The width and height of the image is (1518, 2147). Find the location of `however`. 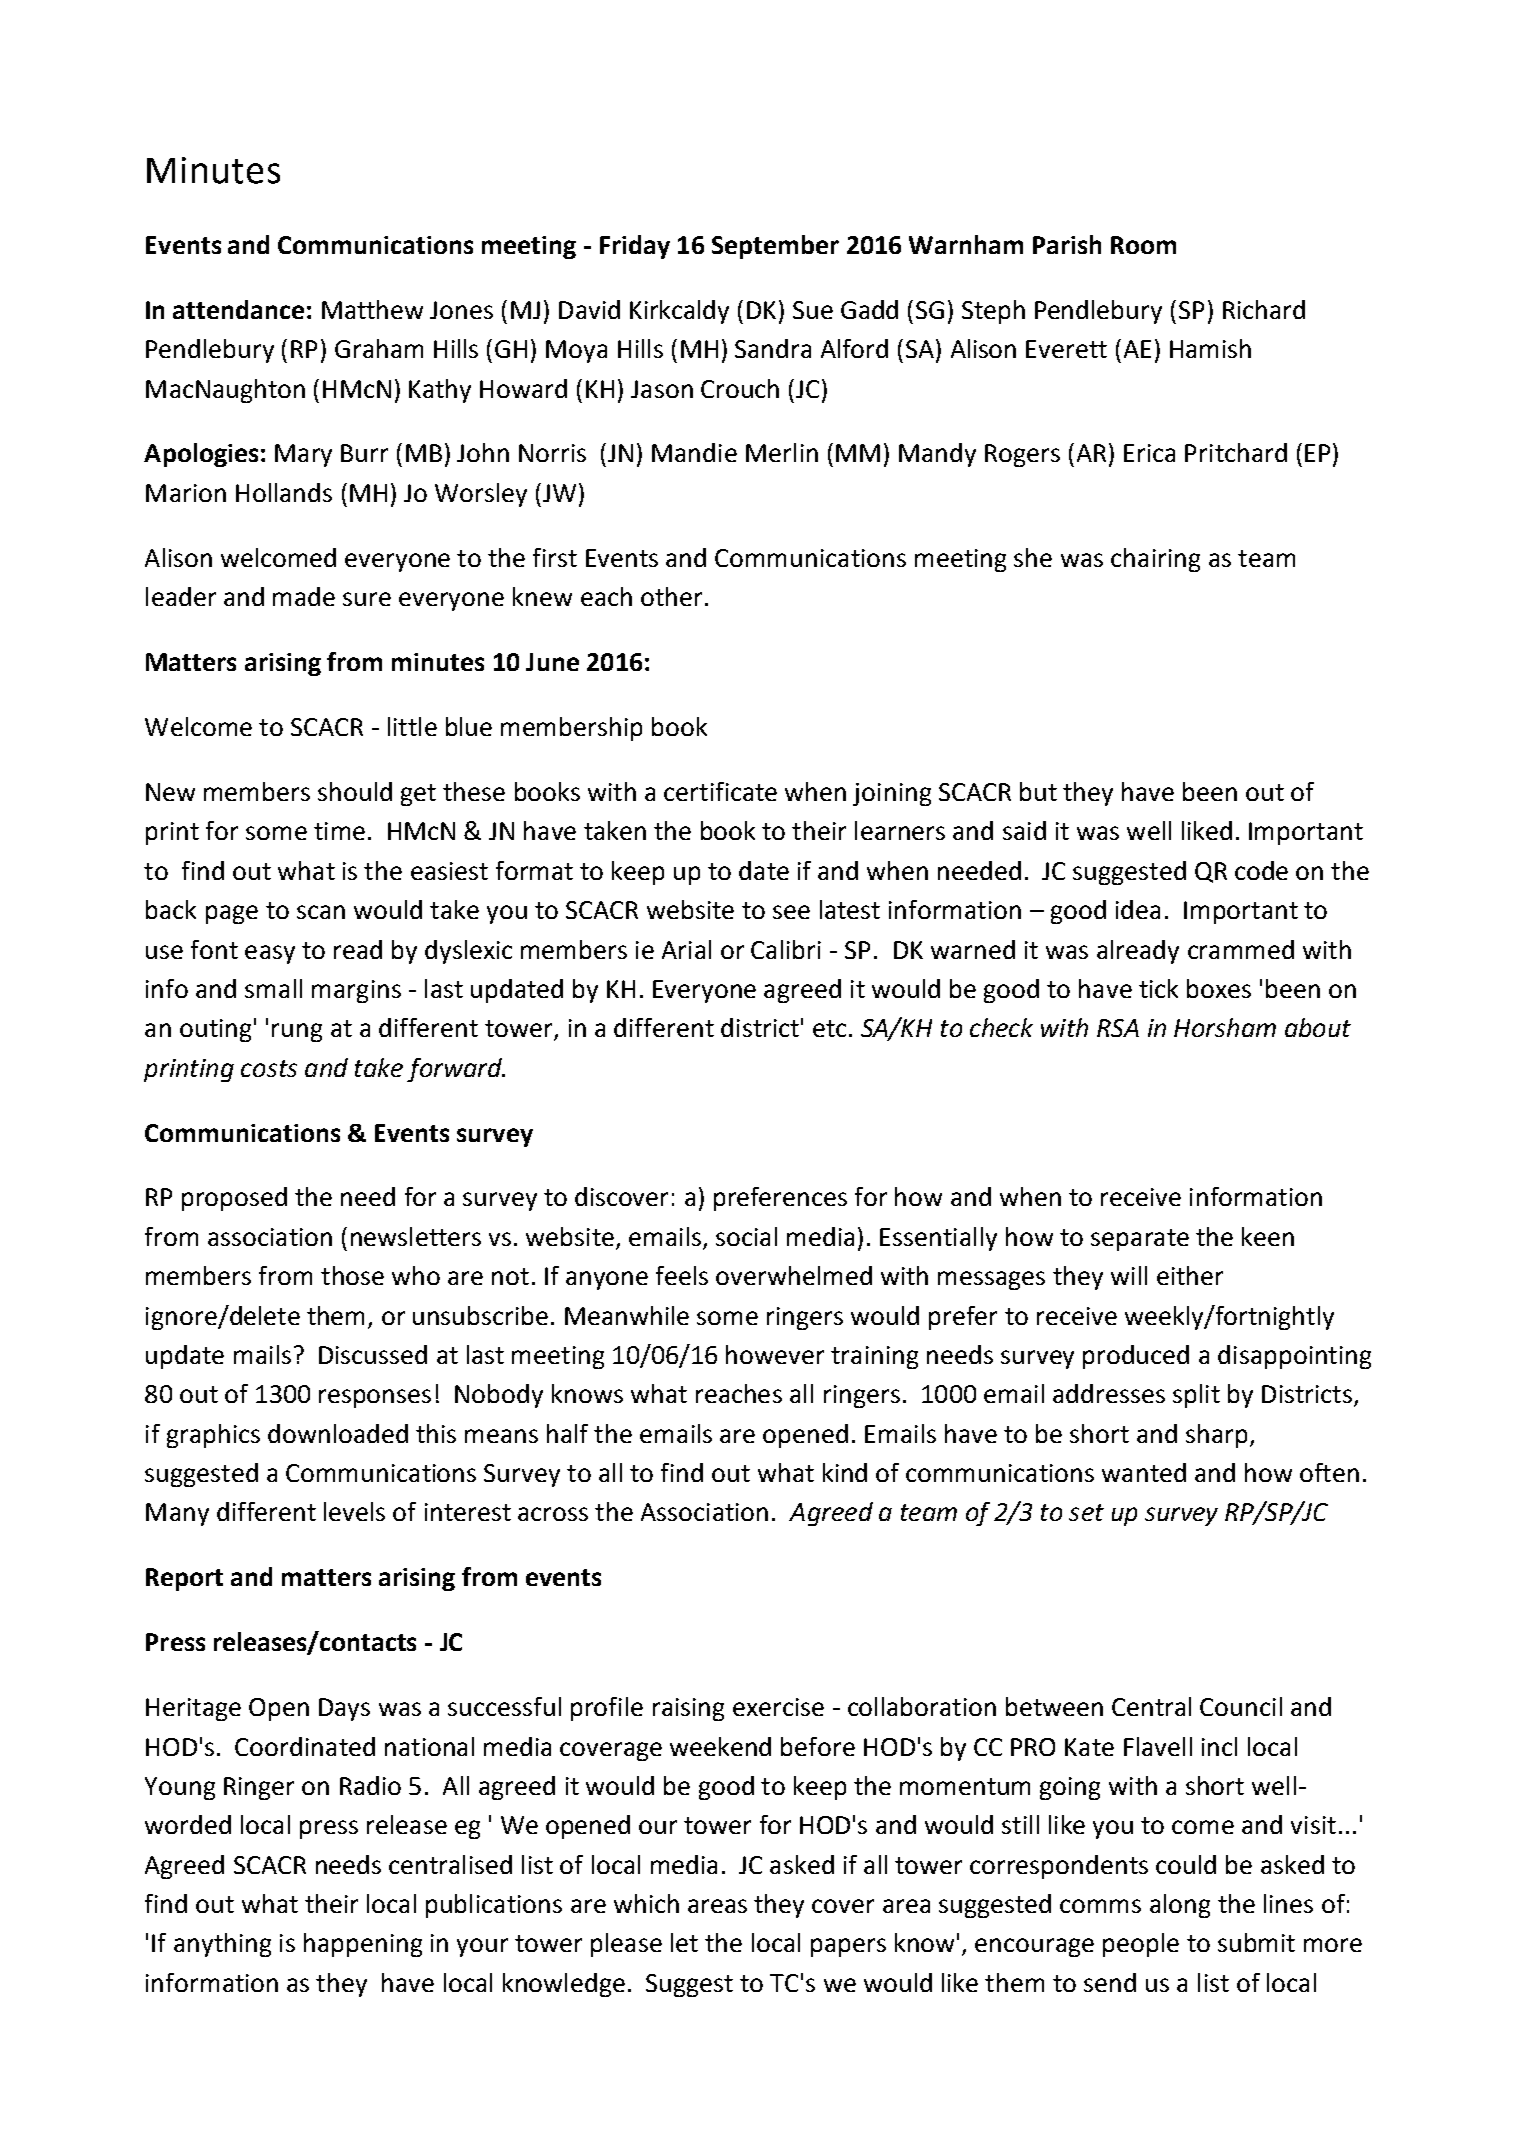

however is located at coordinates (775, 1354).
